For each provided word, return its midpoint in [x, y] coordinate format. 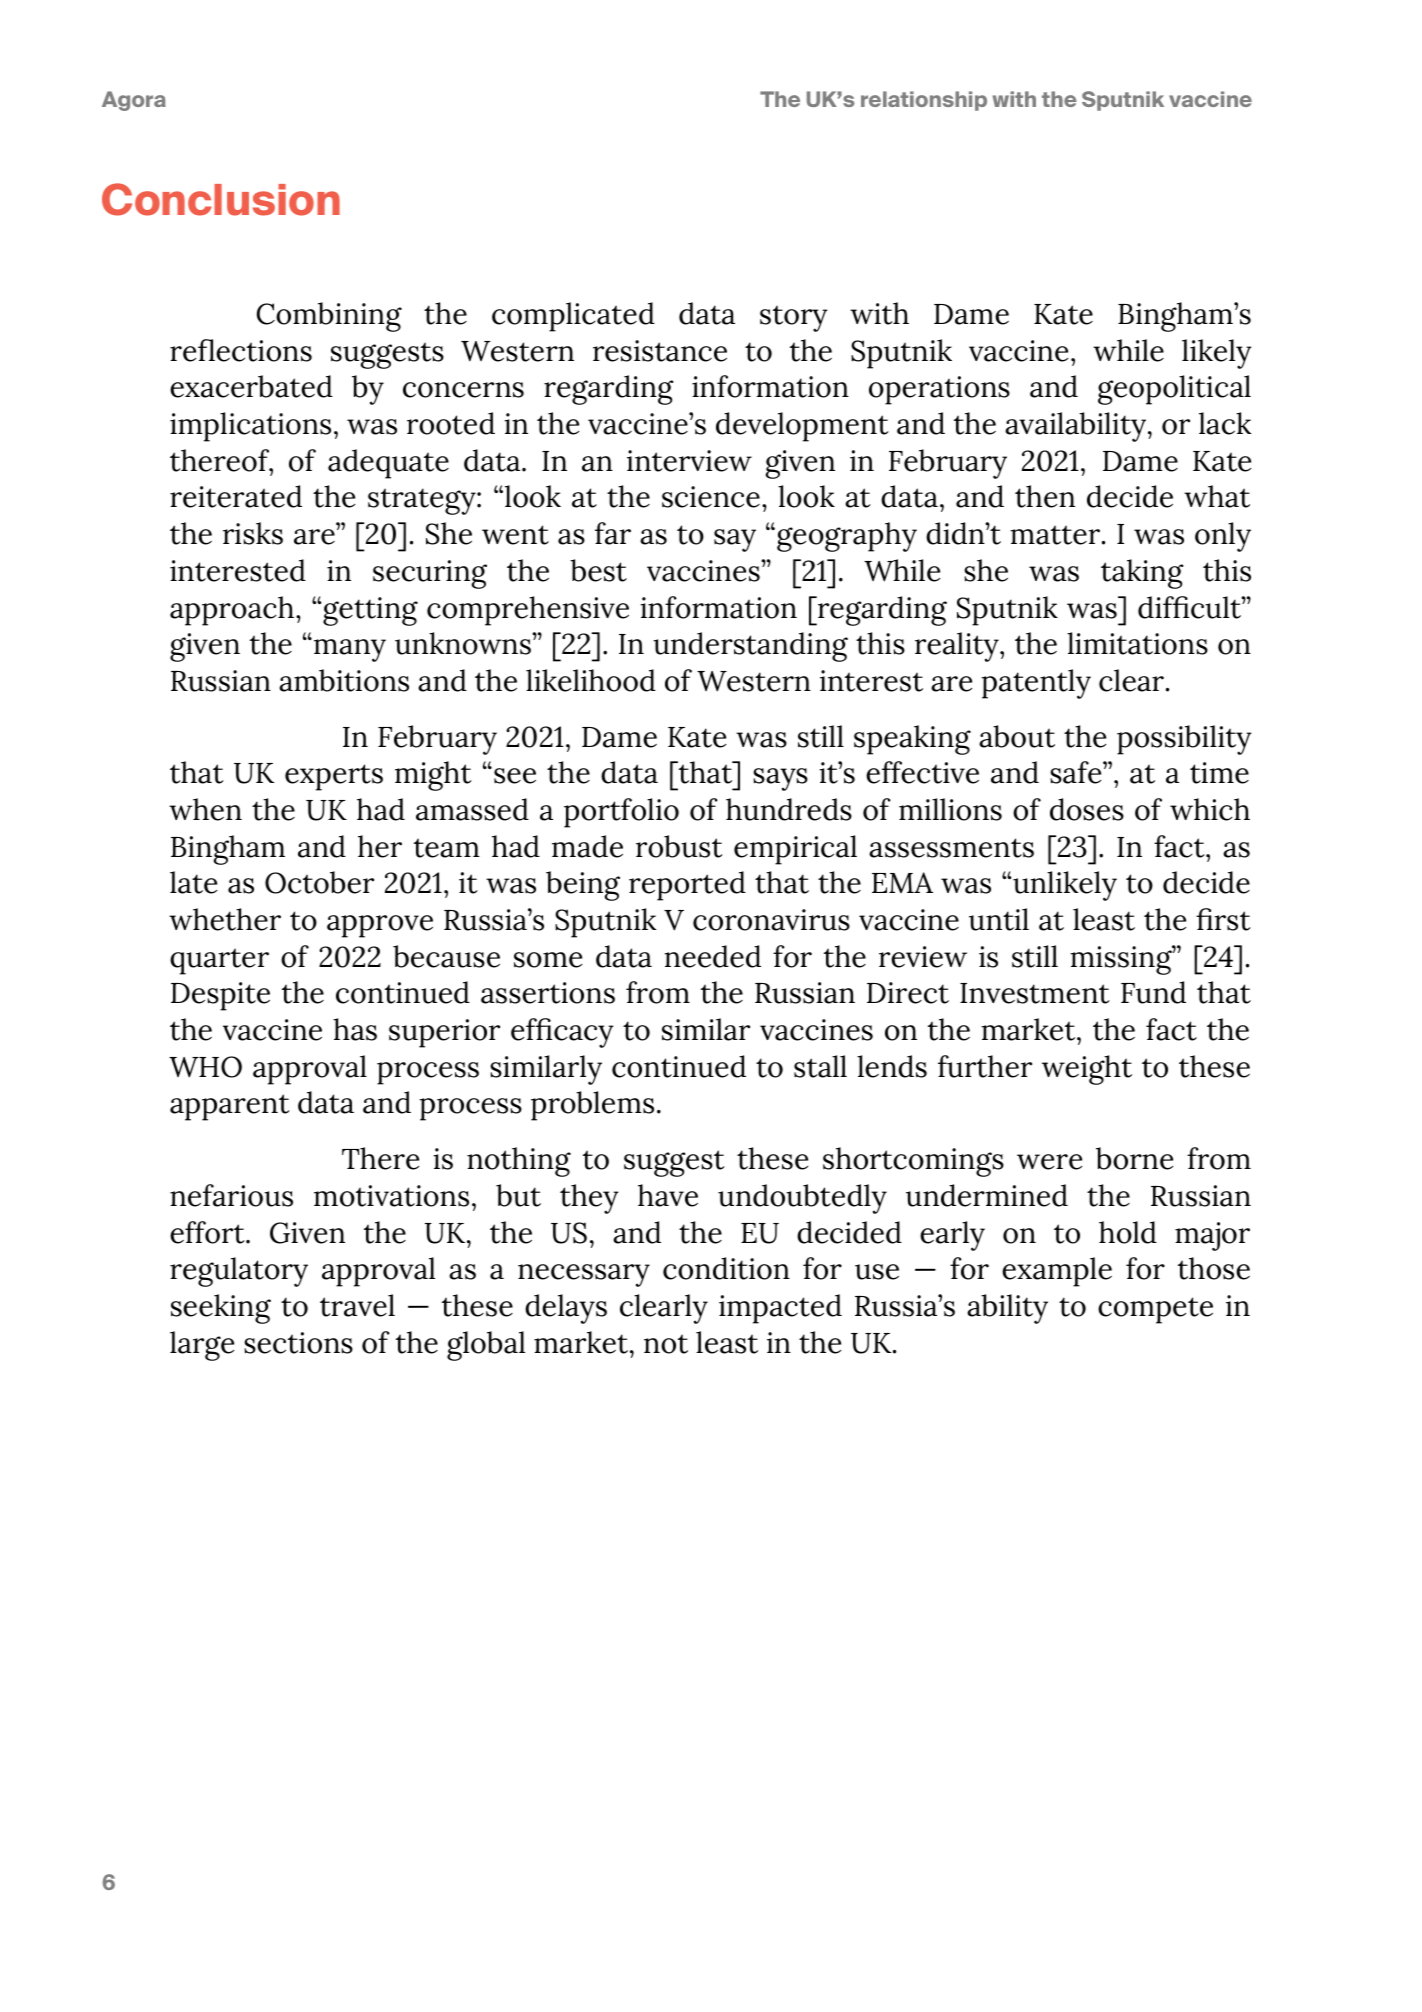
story [793, 318]
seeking [221, 1309]
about [1017, 736]
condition [726, 1268]
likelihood [591, 680]
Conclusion [221, 199]
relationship [924, 101]
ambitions [344, 680]
